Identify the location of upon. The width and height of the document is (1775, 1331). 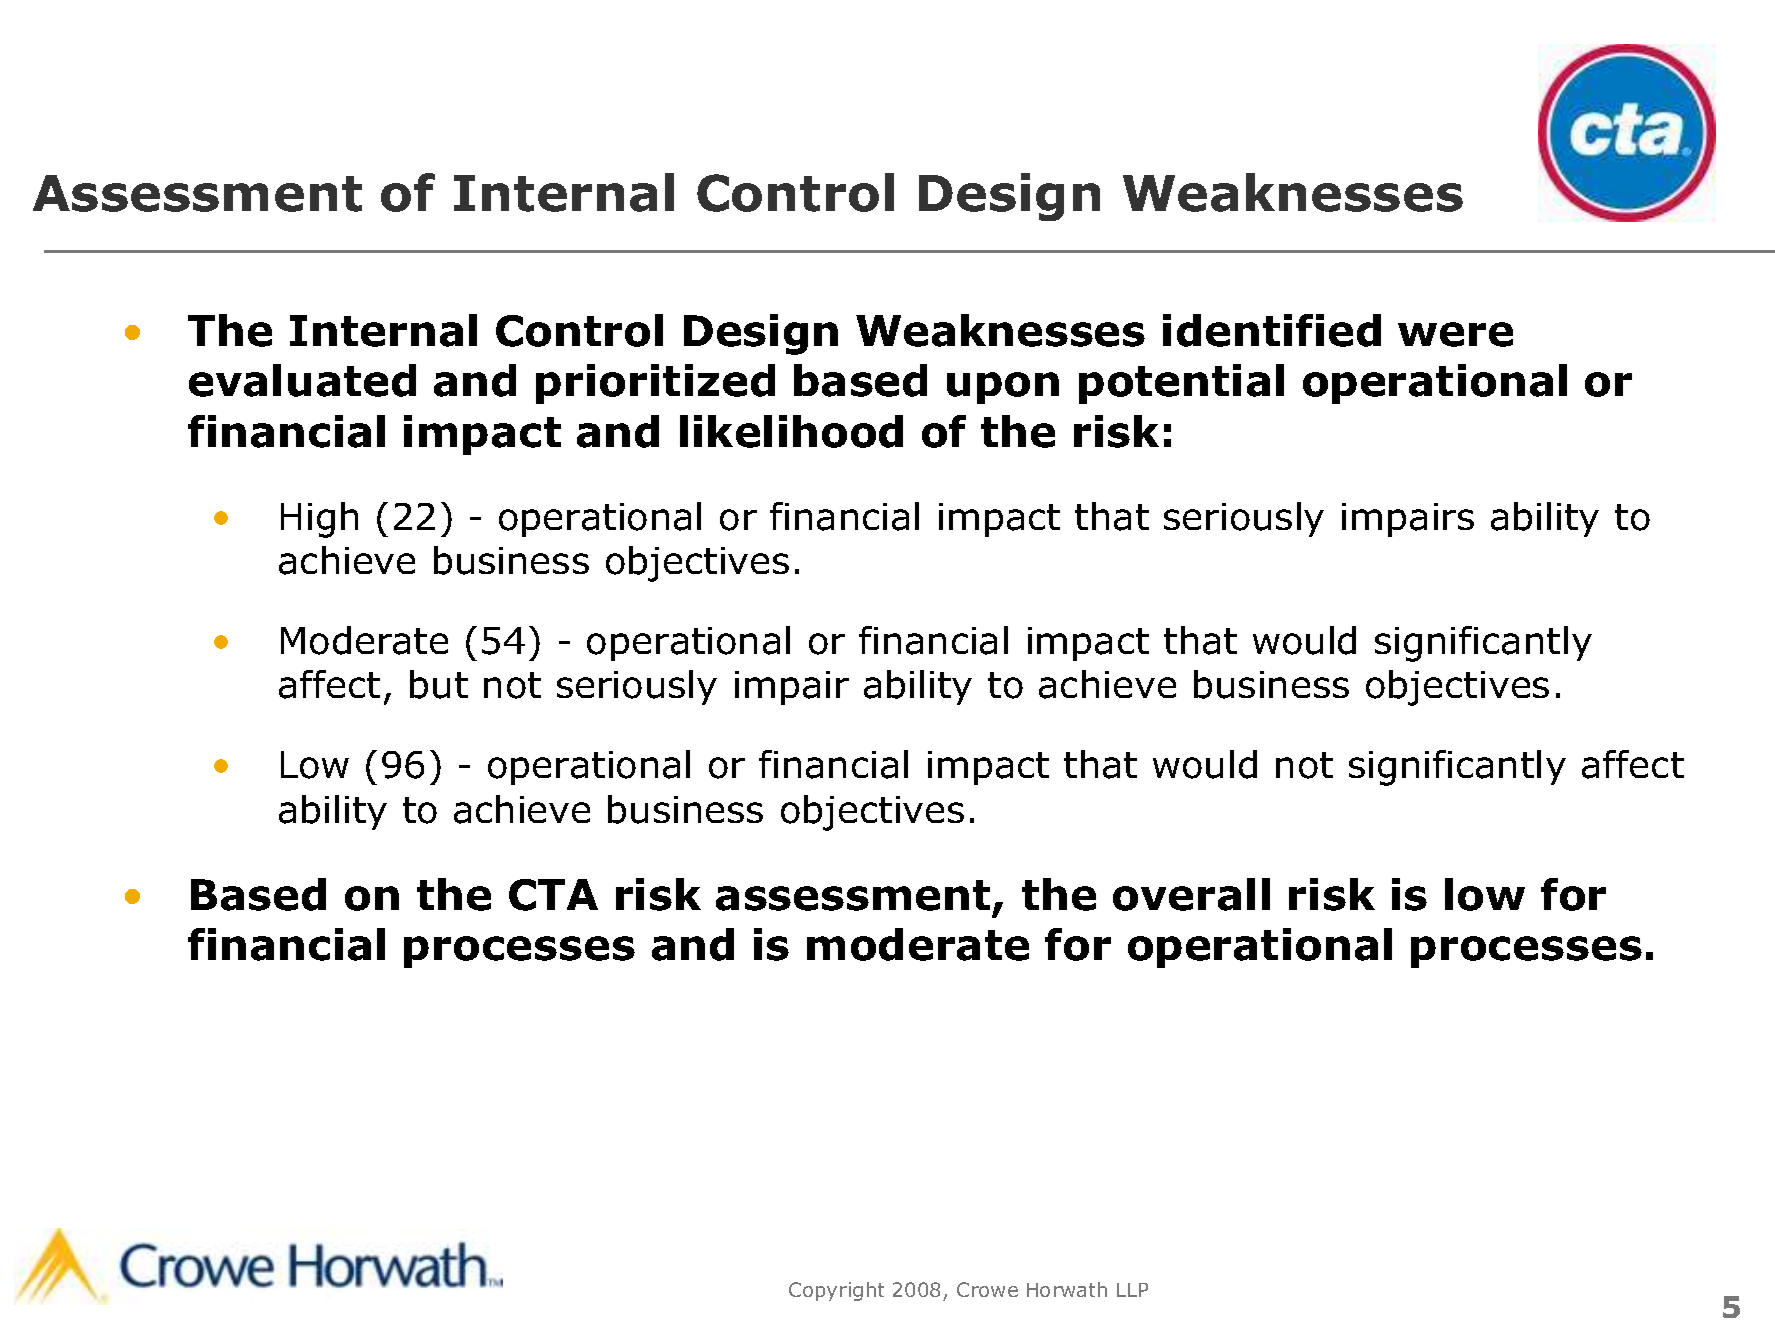
(1003, 388).
